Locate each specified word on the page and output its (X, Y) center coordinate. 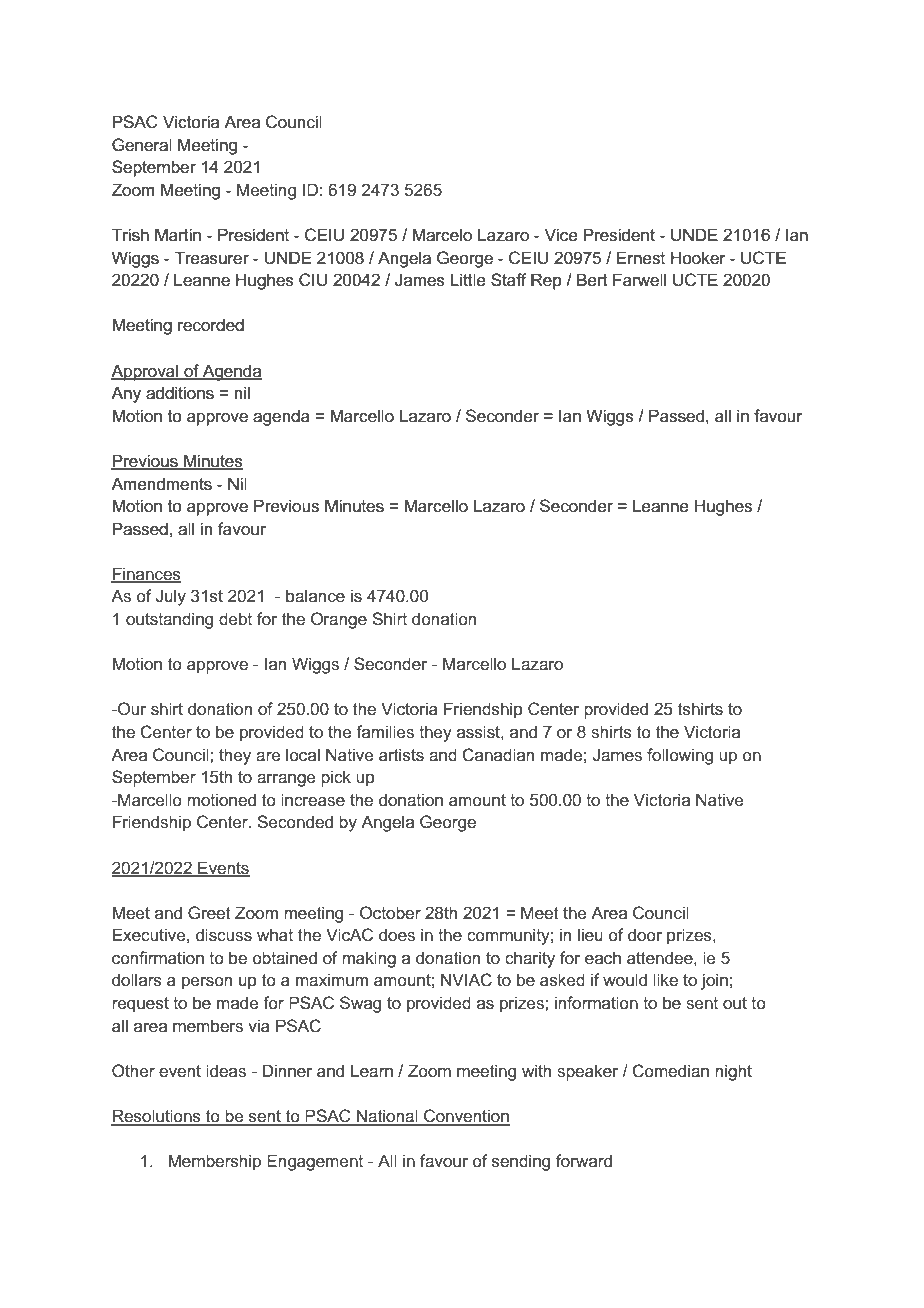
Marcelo (442, 235)
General (142, 145)
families (385, 731)
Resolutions (157, 1117)
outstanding (169, 620)
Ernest (641, 258)
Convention (466, 1117)
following (680, 756)
